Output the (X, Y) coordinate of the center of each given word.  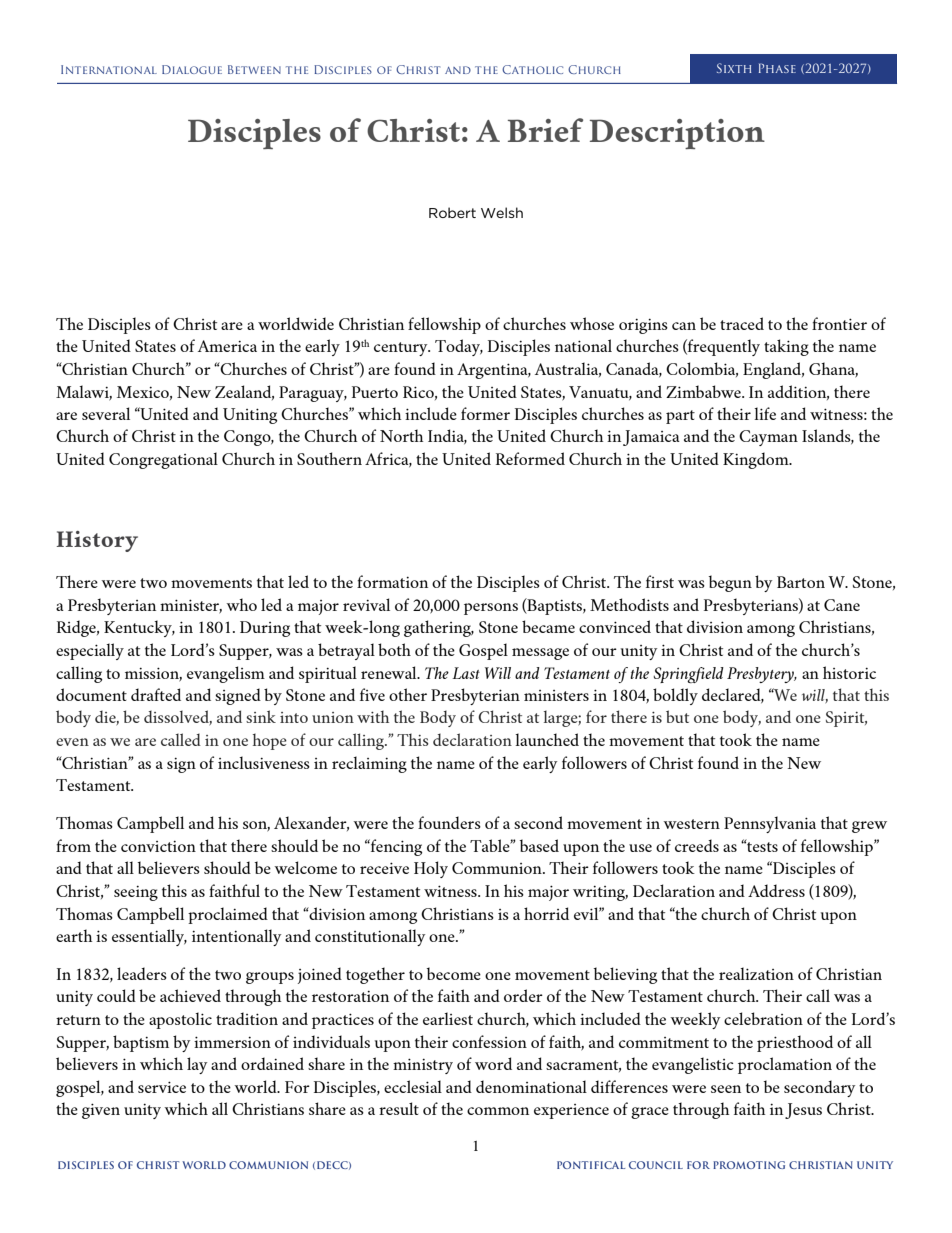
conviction (158, 846)
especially (90, 651)
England (773, 370)
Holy (431, 869)
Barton (801, 582)
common (498, 1111)
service (162, 1087)
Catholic (532, 69)
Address (776, 890)
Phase (777, 68)
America (227, 346)
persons (491, 609)
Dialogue (192, 69)
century (402, 349)
